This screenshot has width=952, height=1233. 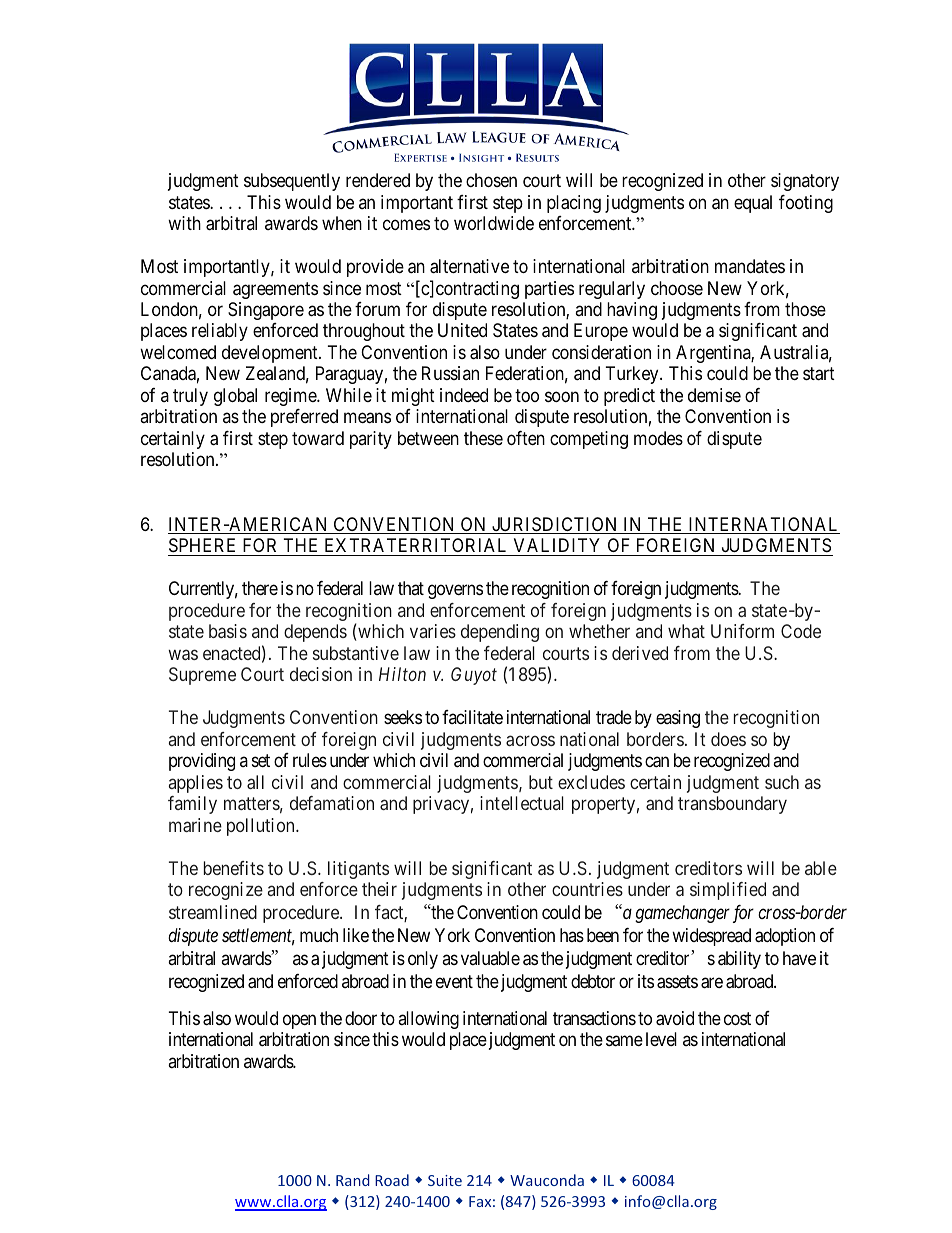 I want to click on Supreme, so click(x=202, y=676).
